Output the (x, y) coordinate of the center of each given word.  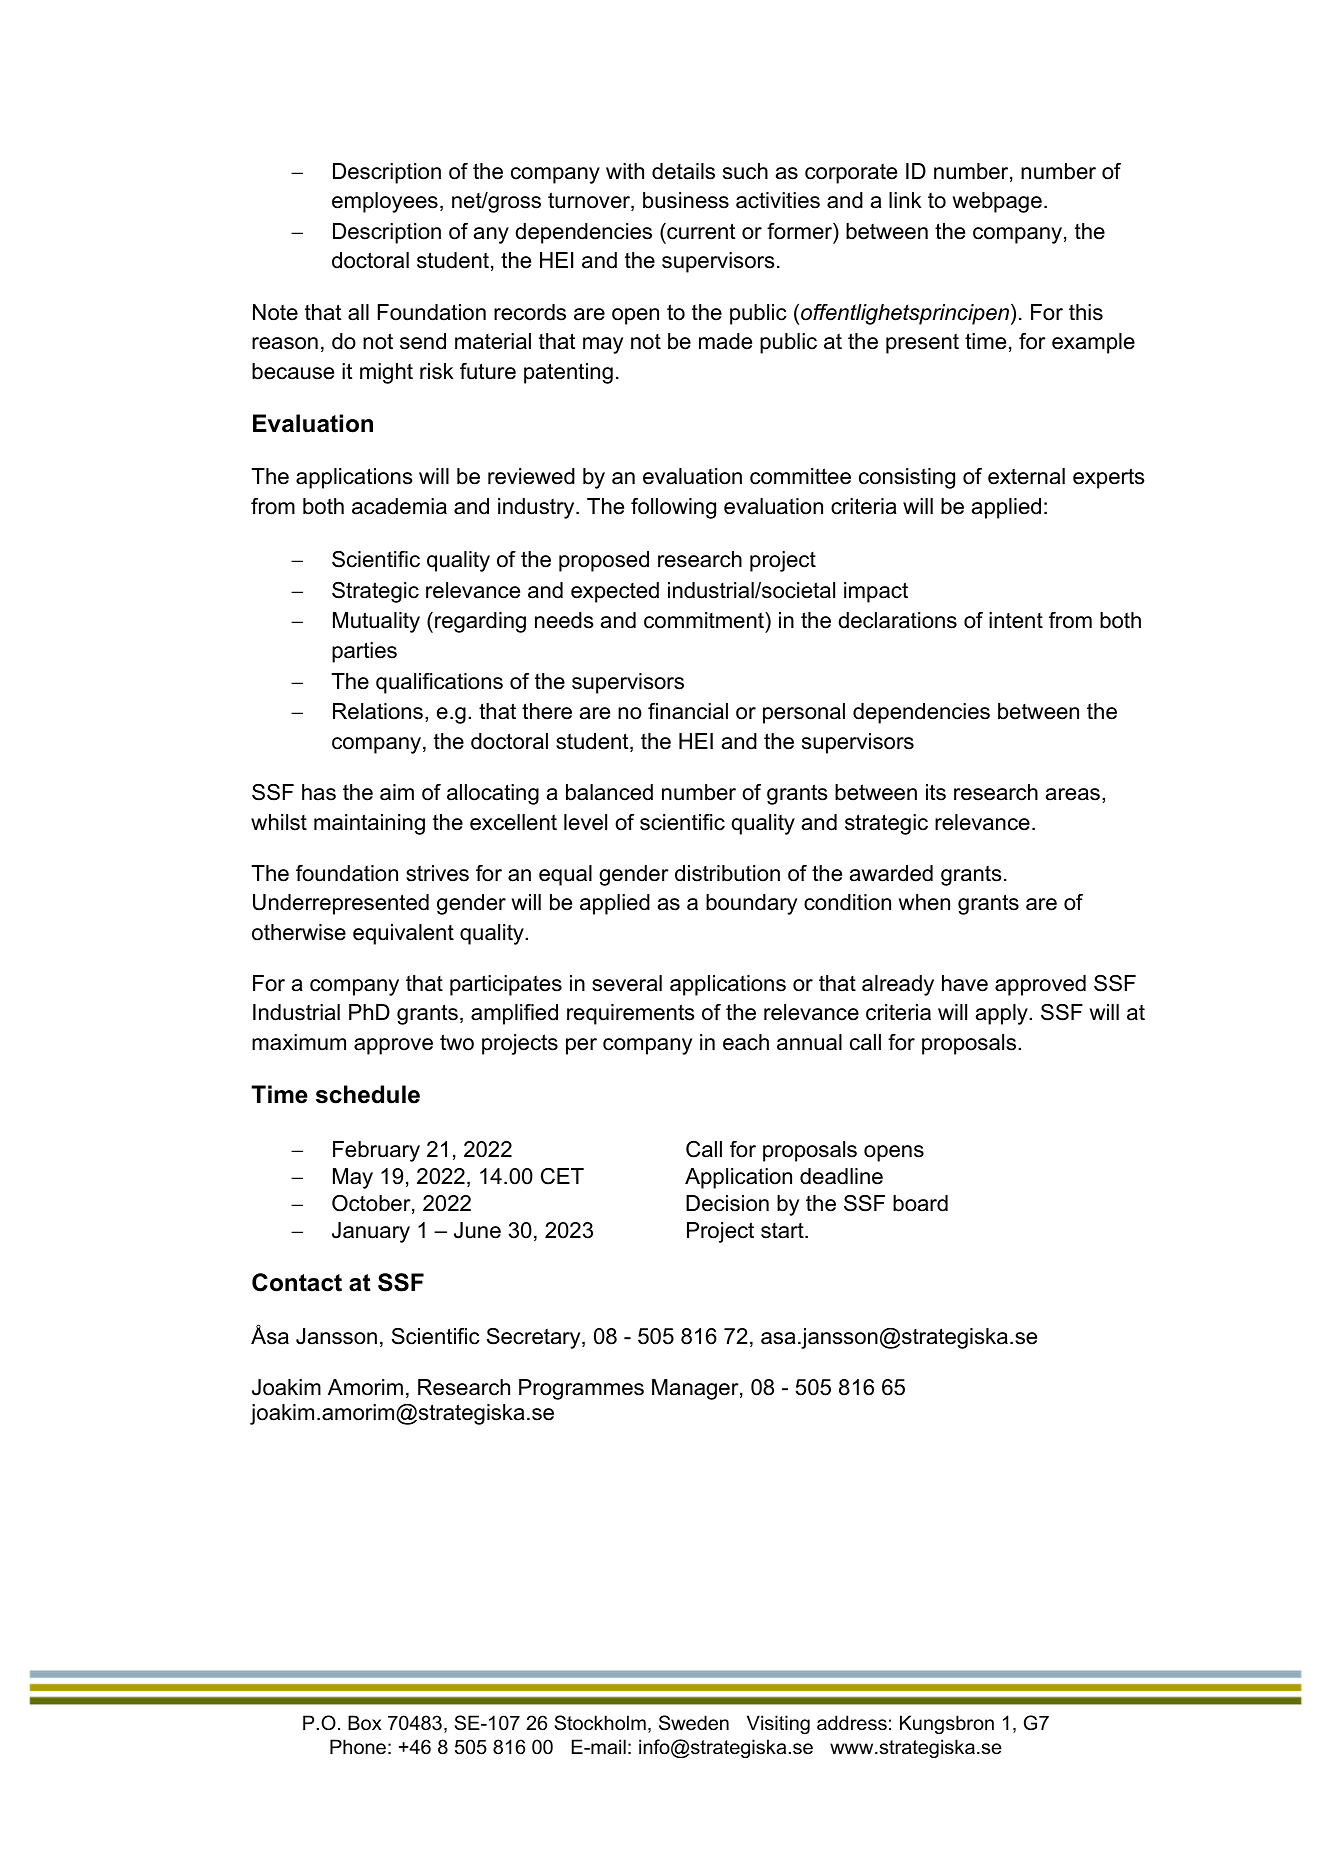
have (965, 983)
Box (365, 1723)
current (700, 231)
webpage (997, 202)
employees (385, 202)
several (627, 983)
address (852, 1723)
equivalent (403, 934)
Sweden (694, 1723)
